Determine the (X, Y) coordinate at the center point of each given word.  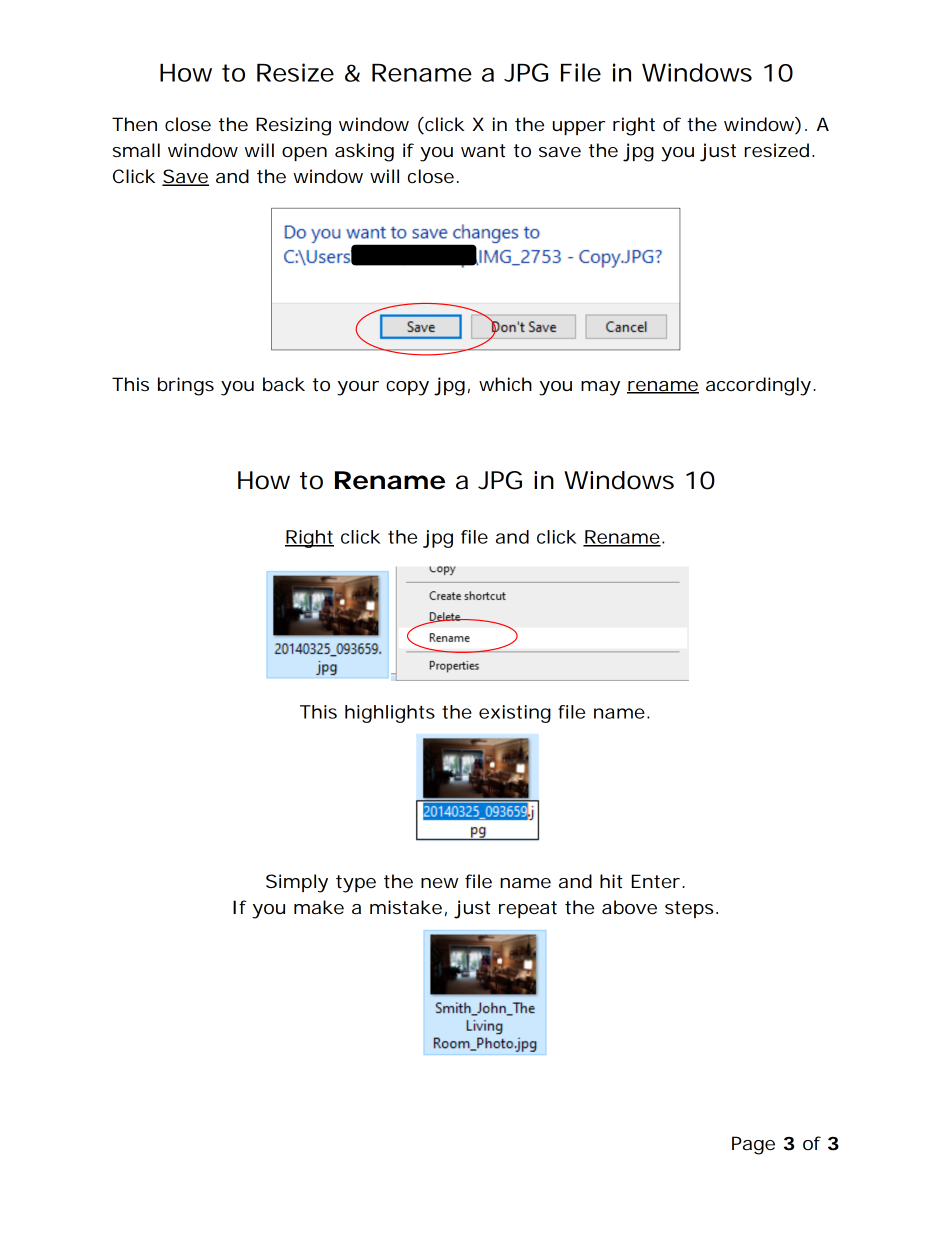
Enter (656, 881)
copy (407, 388)
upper (579, 128)
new (439, 883)
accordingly (758, 386)
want (483, 150)
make (319, 907)
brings (186, 386)
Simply (297, 883)
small (136, 150)
